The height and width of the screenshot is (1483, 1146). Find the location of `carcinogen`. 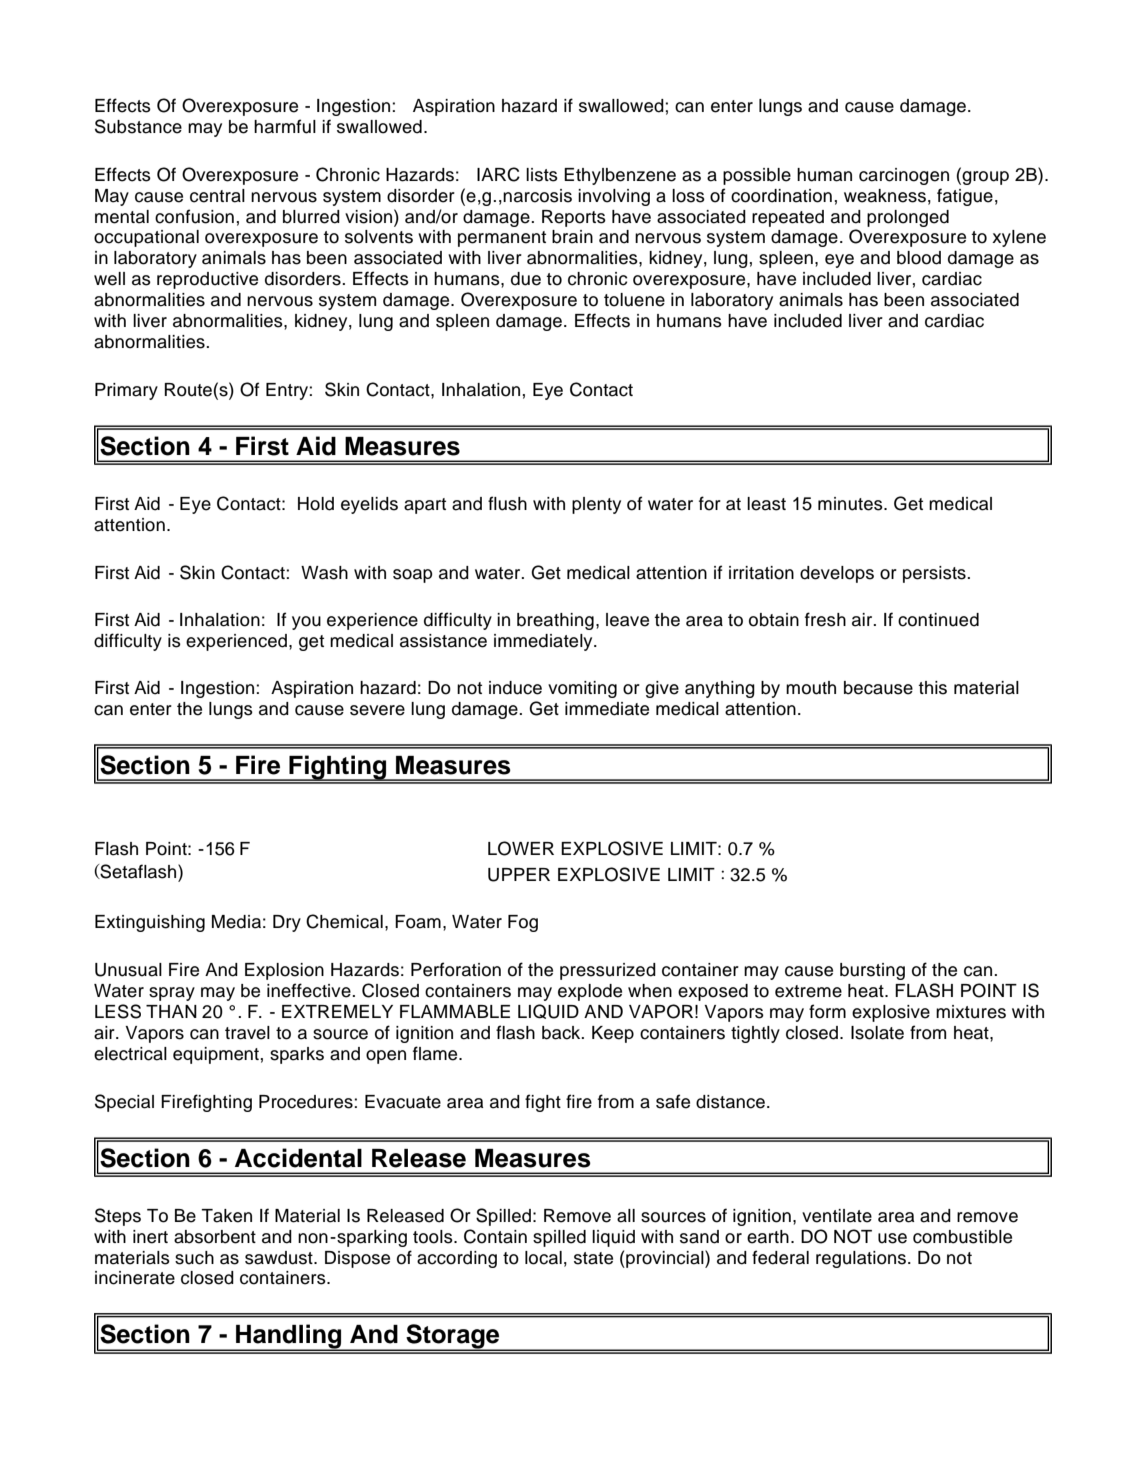

carcinogen is located at coordinates (904, 176).
